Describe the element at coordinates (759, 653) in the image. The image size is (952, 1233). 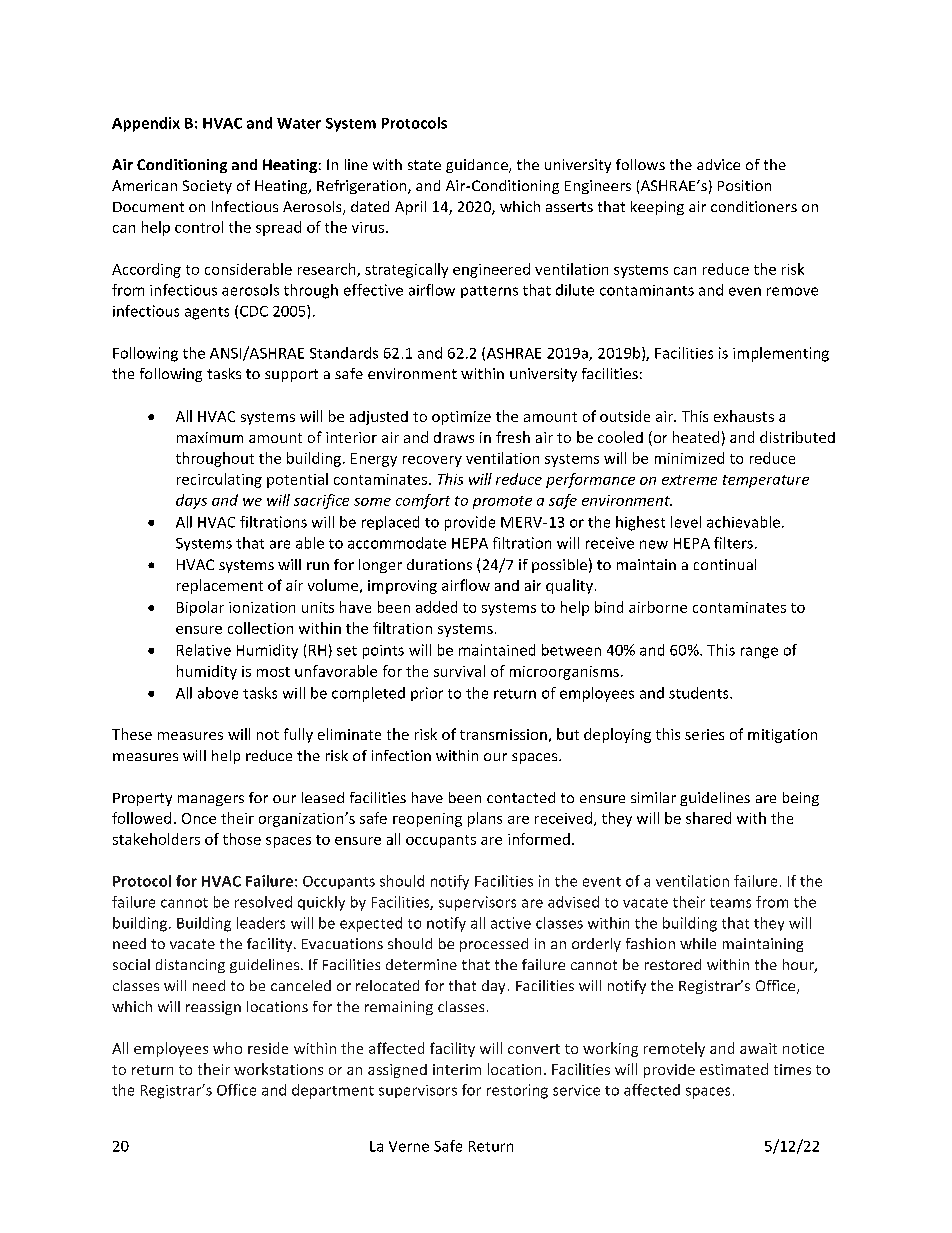
I see `range` at that location.
